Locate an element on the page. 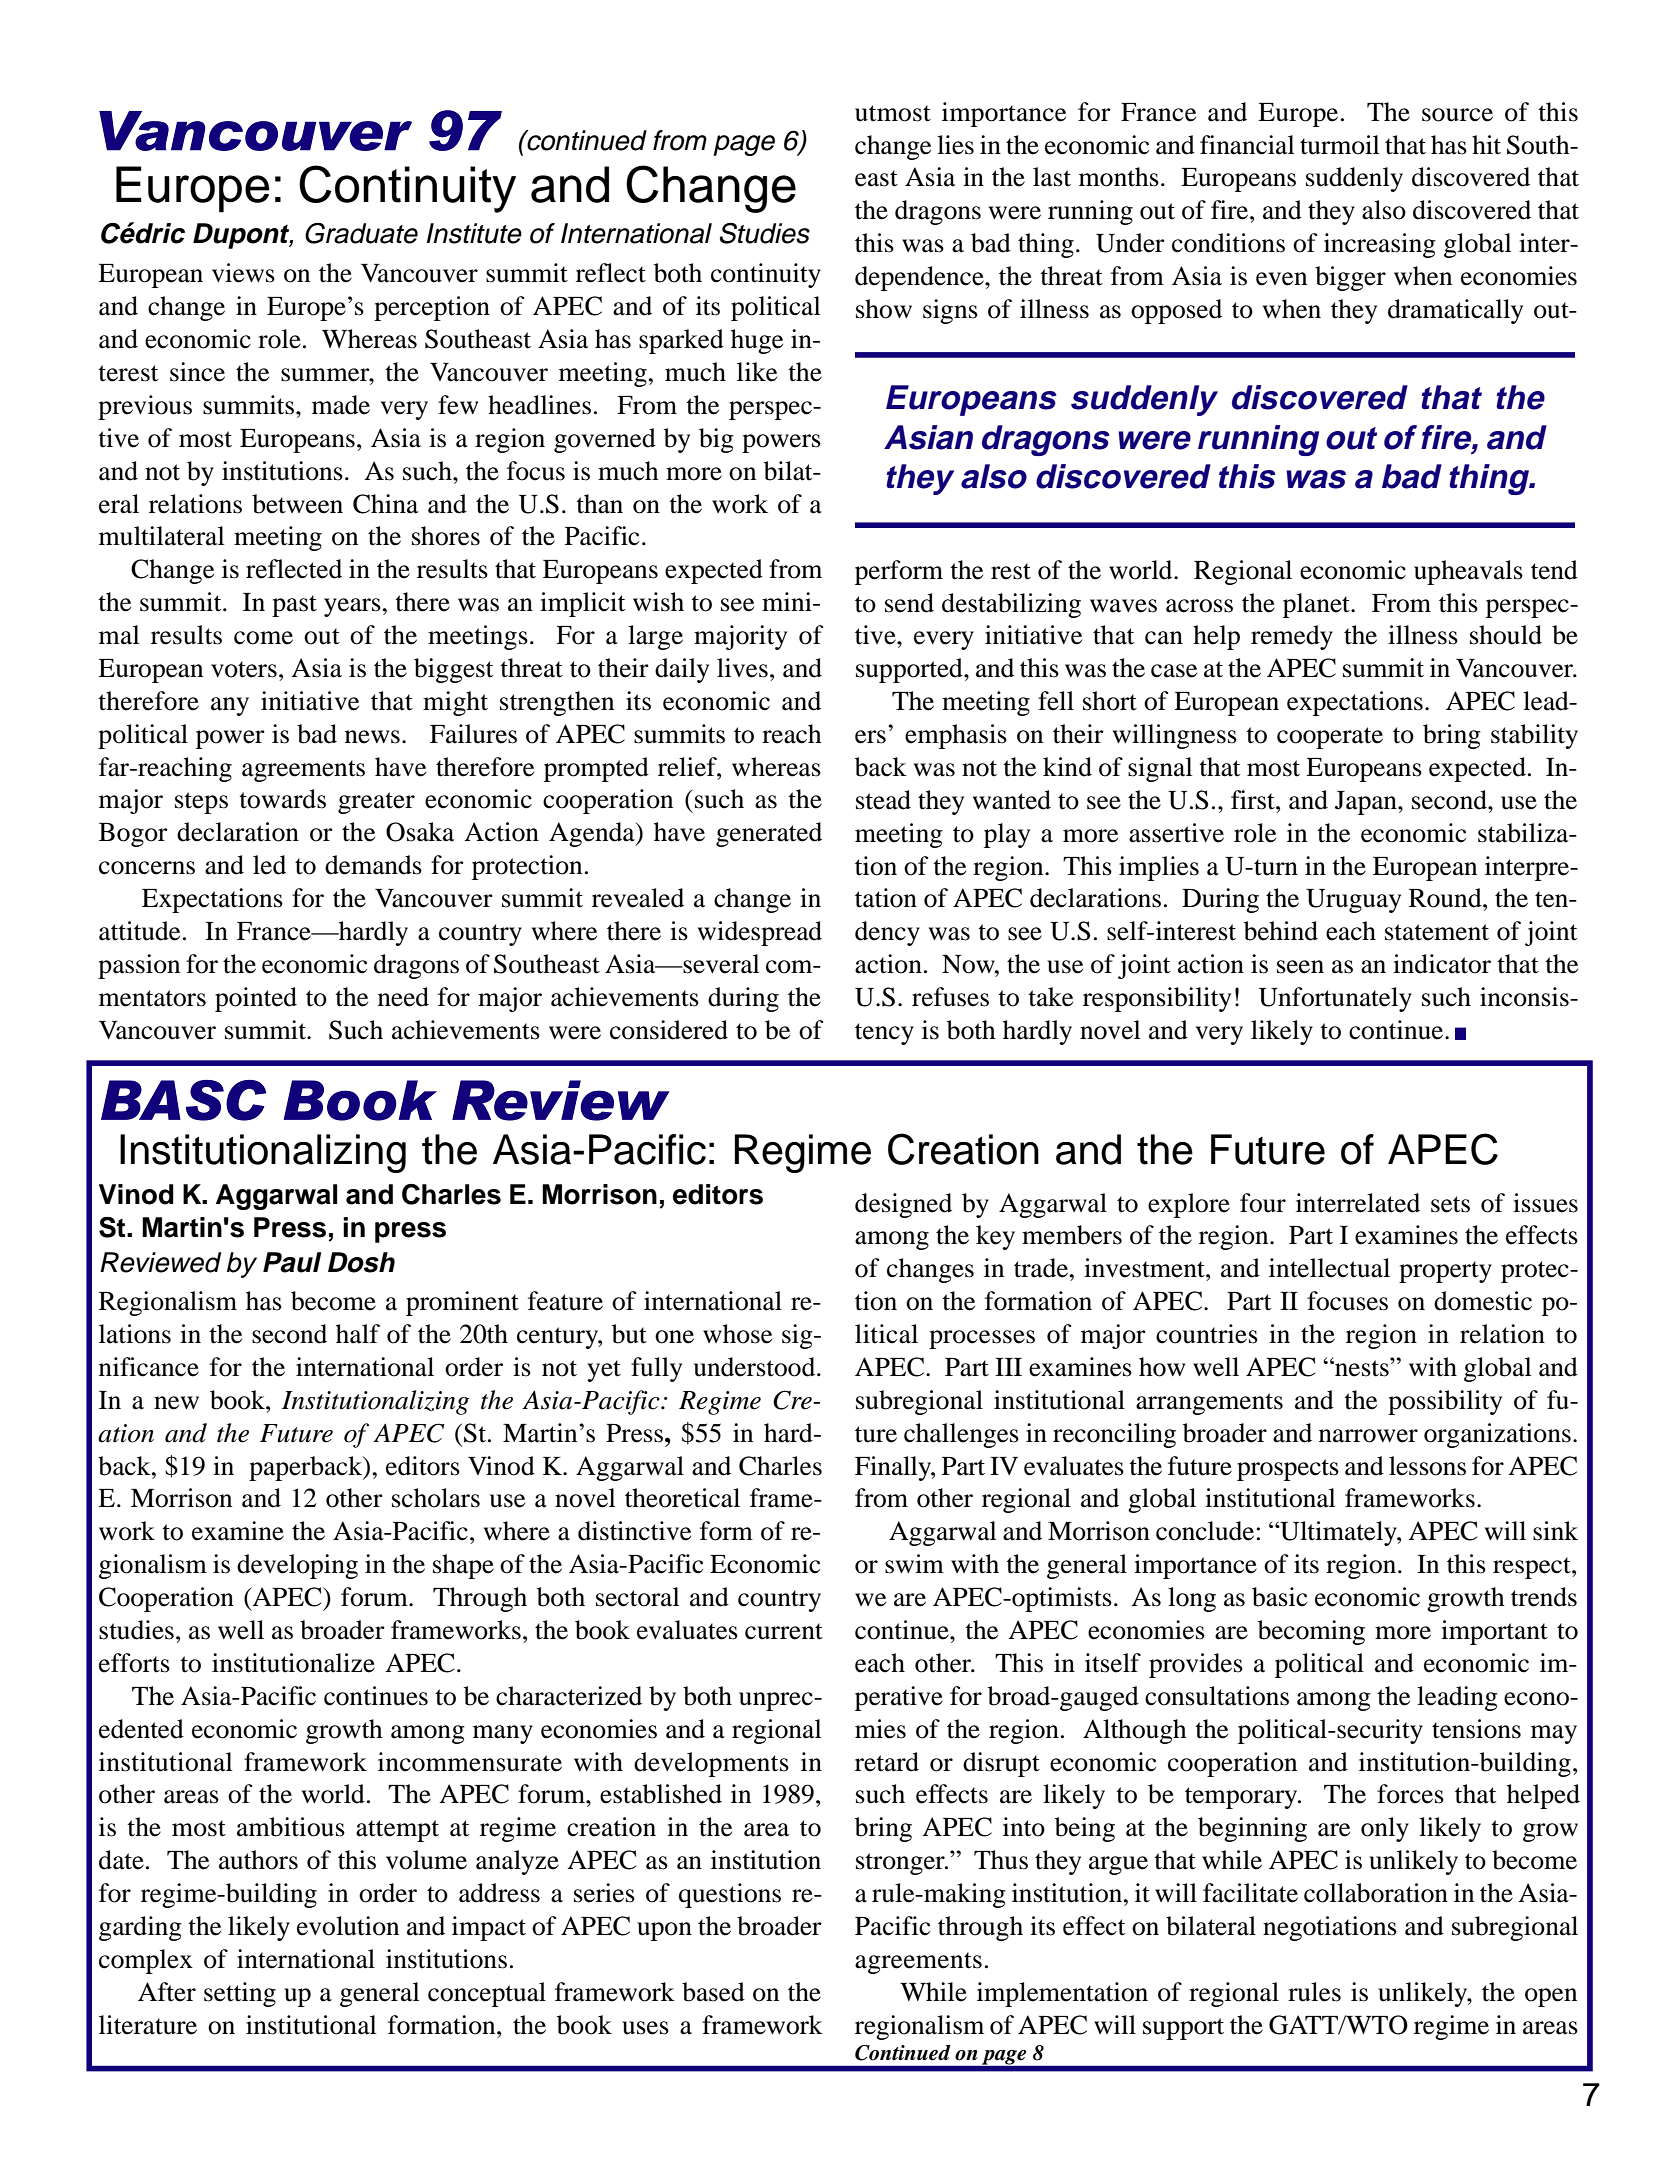  stronger is located at coordinates (901, 1864).
